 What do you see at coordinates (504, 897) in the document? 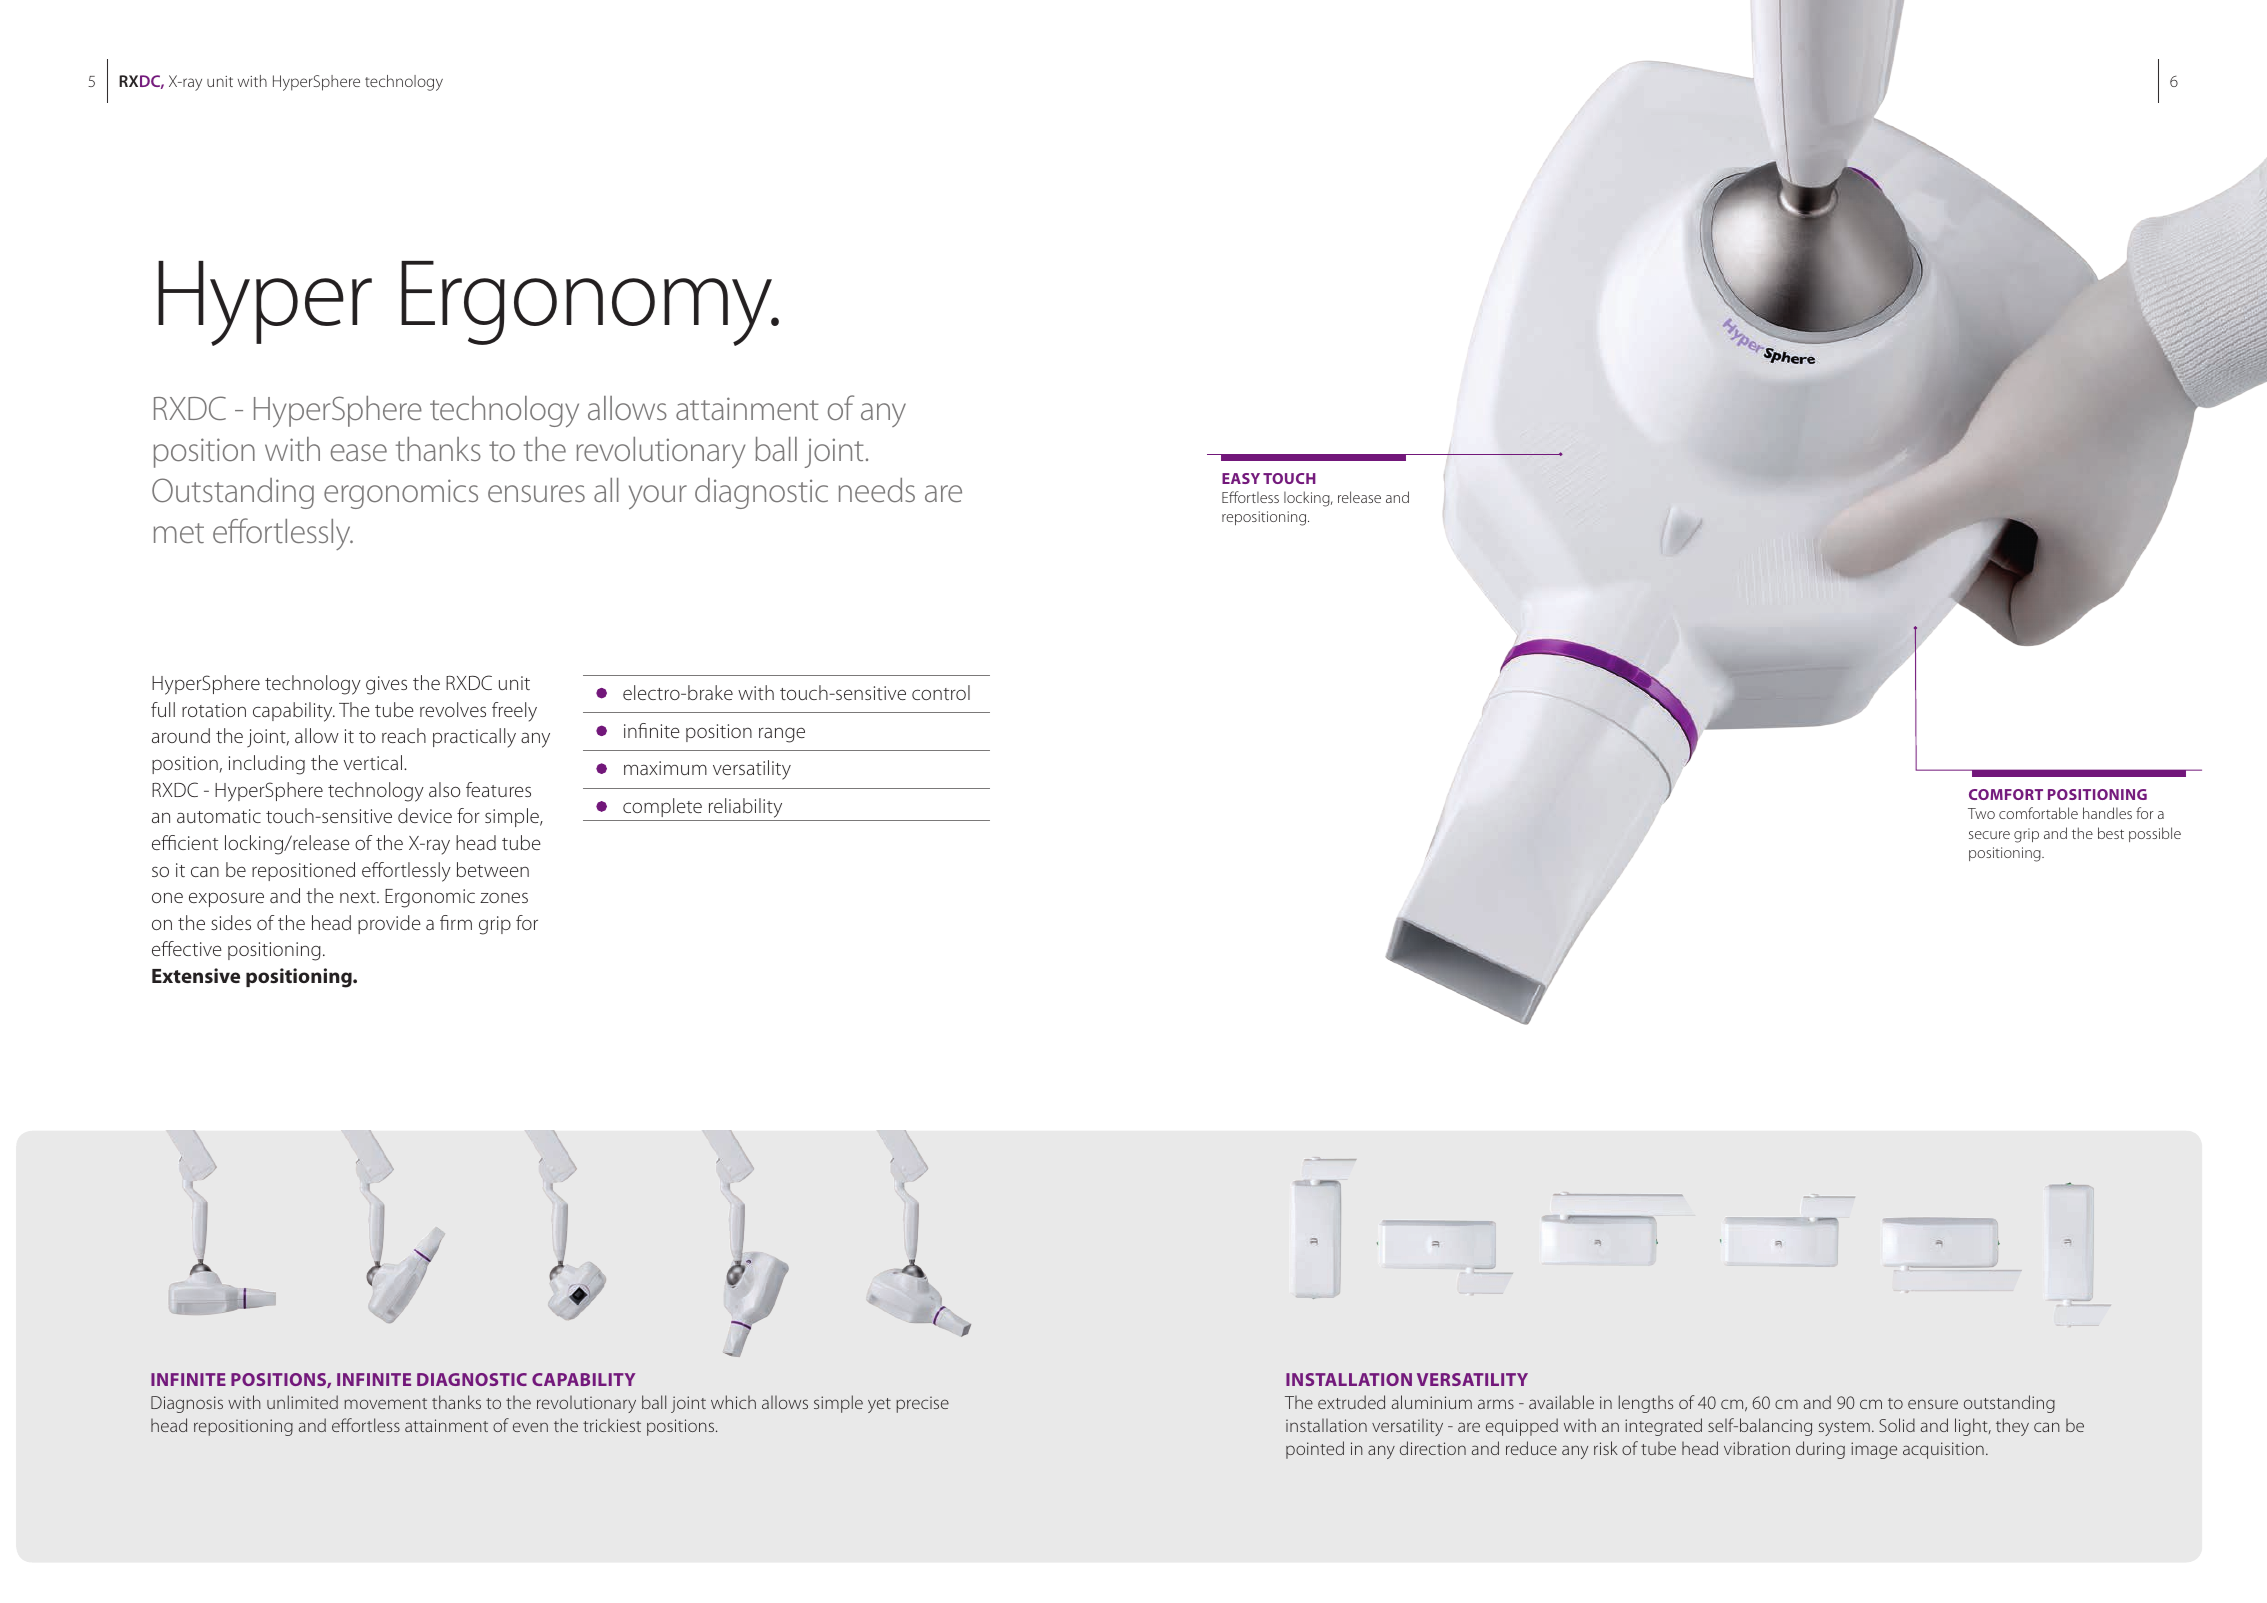
I see `zones` at bounding box center [504, 897].
